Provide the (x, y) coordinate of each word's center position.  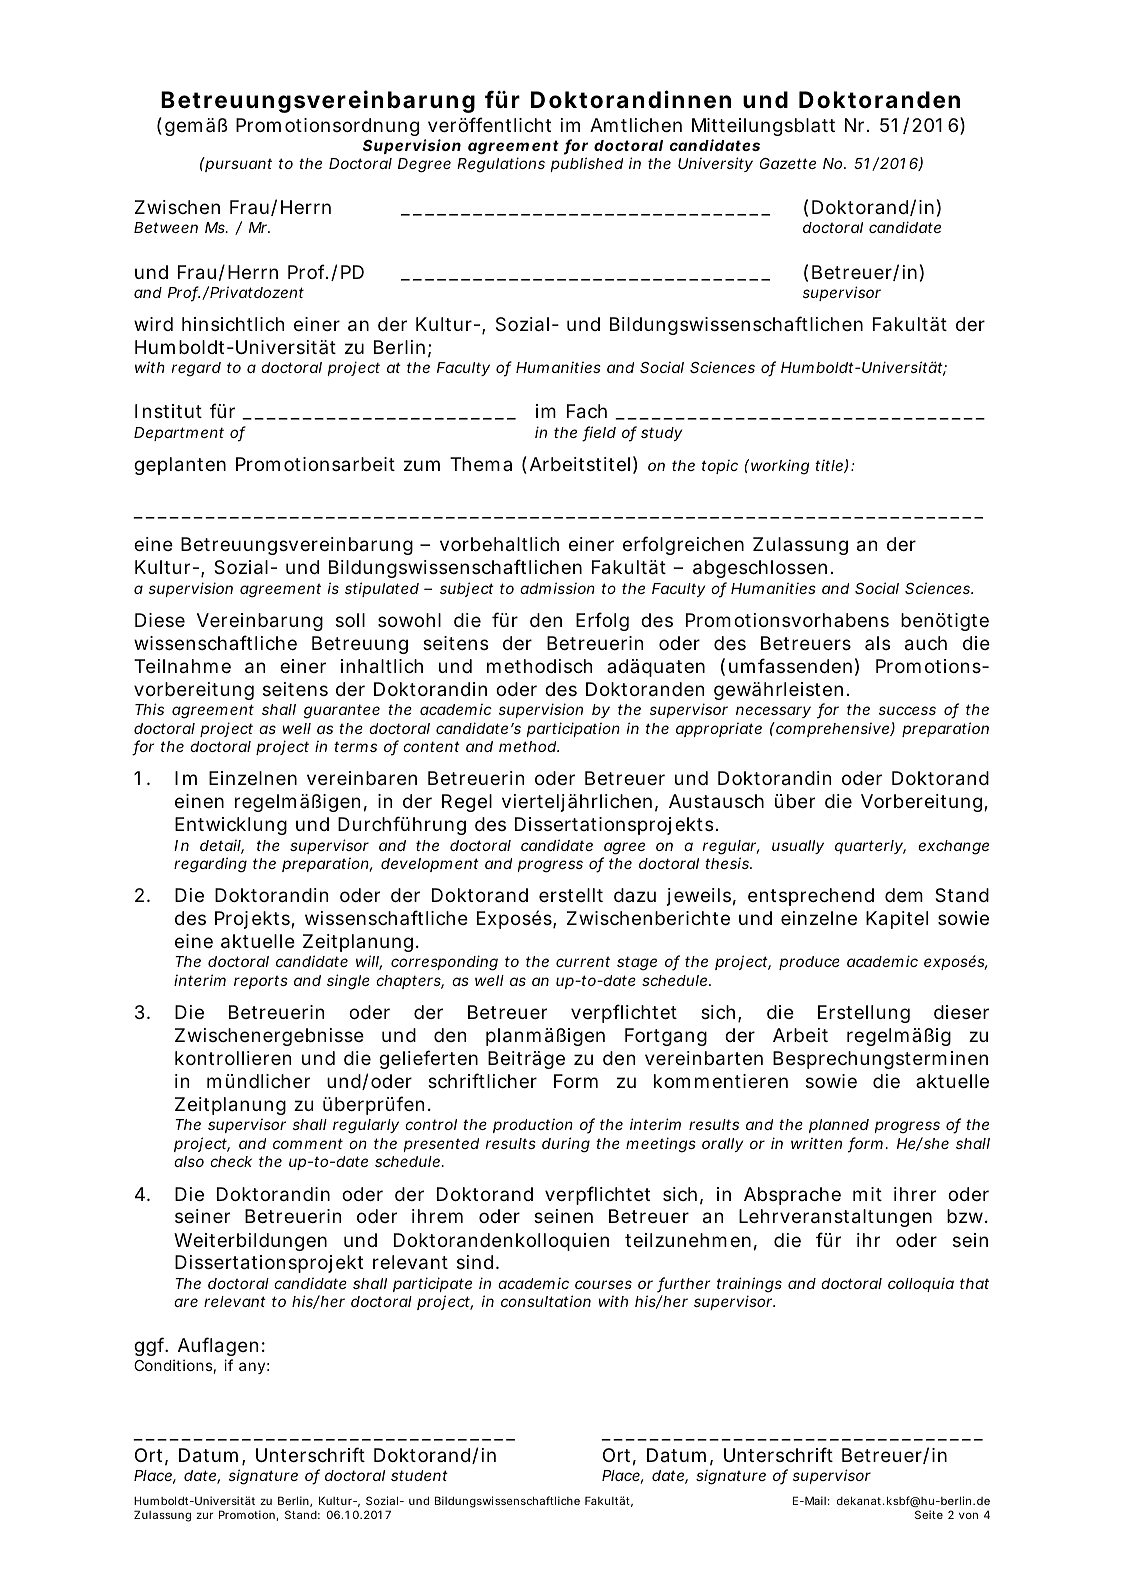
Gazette (788, 163)
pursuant (238, 164)
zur (204, 1516)
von (968, 1515)
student (419, 1475)
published (587, 164)
